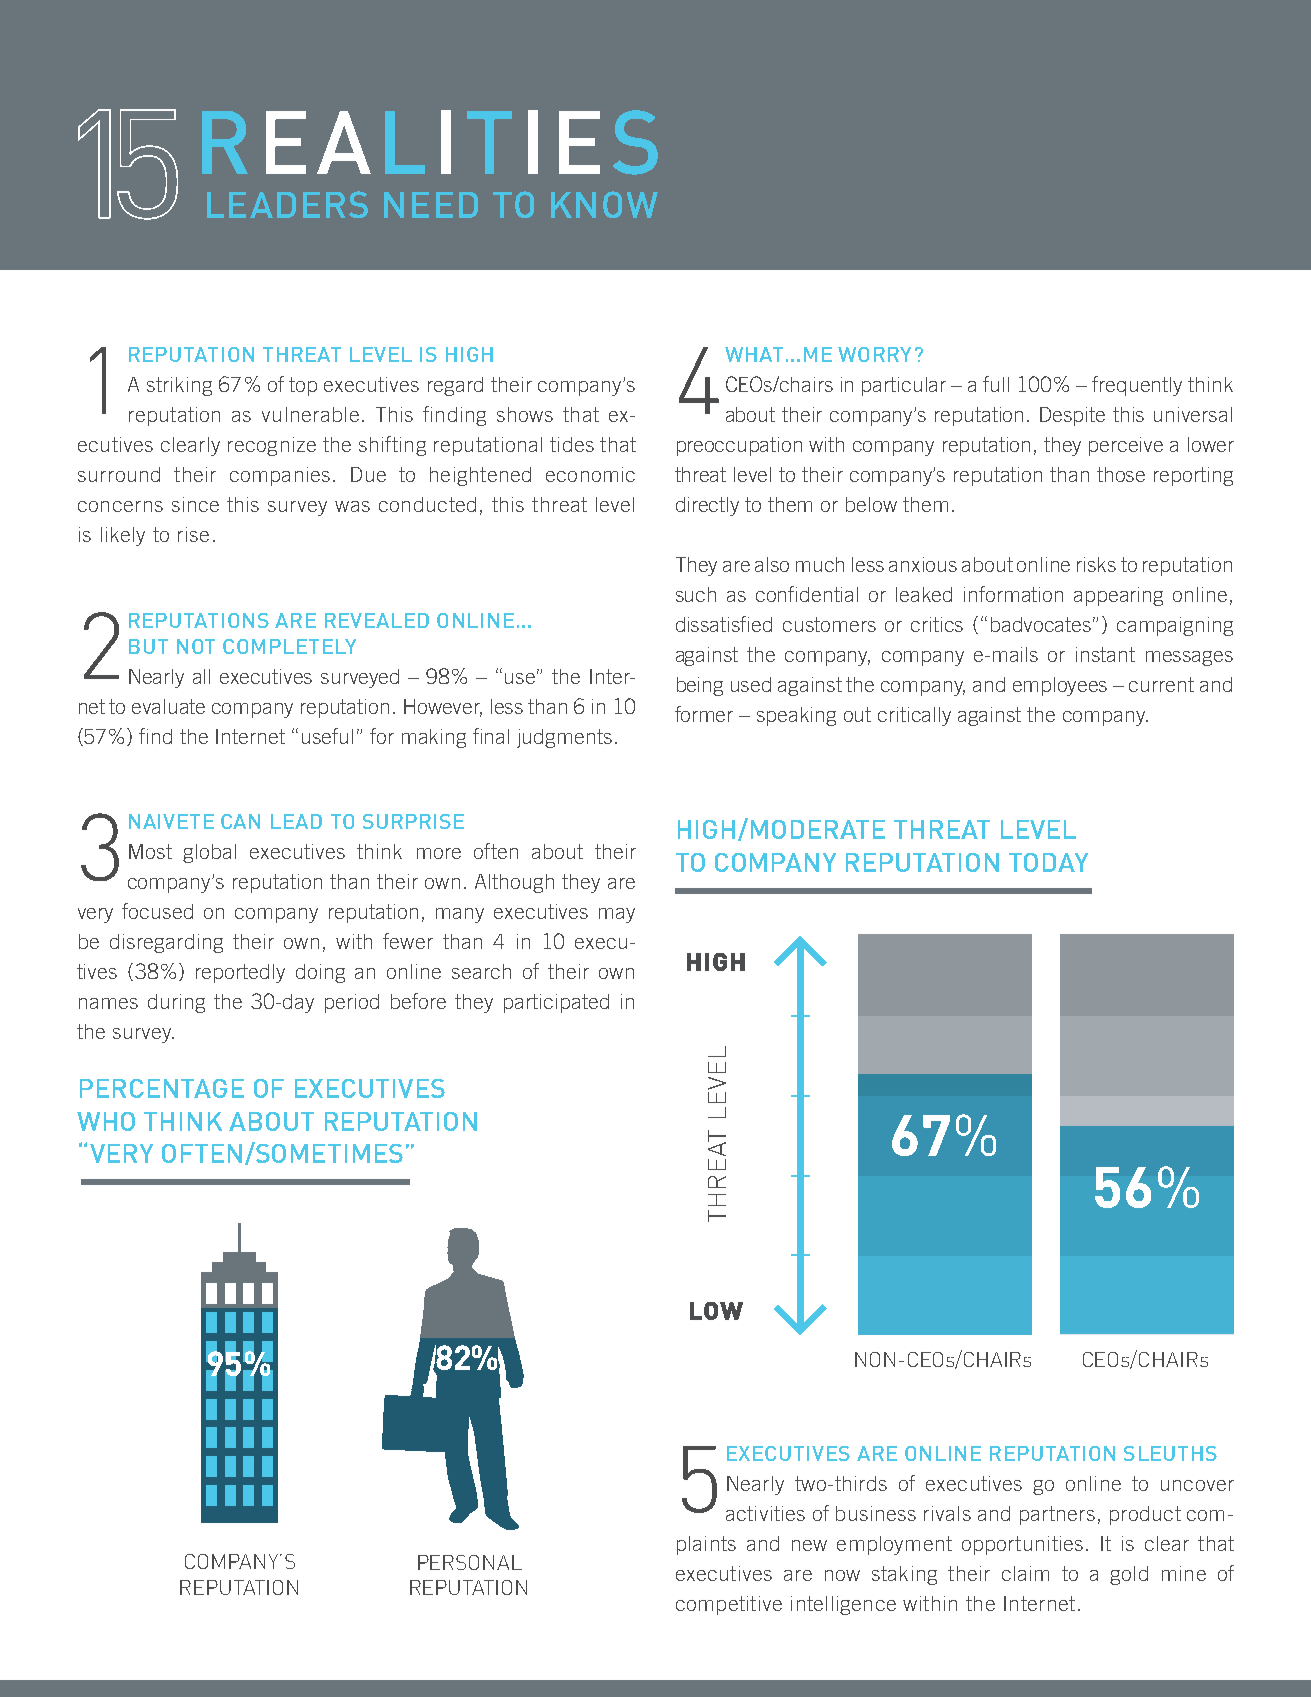 The height and width of the screenshot is (1697, 1311). I want to click on PERSONAL, so click(470, 1562).
